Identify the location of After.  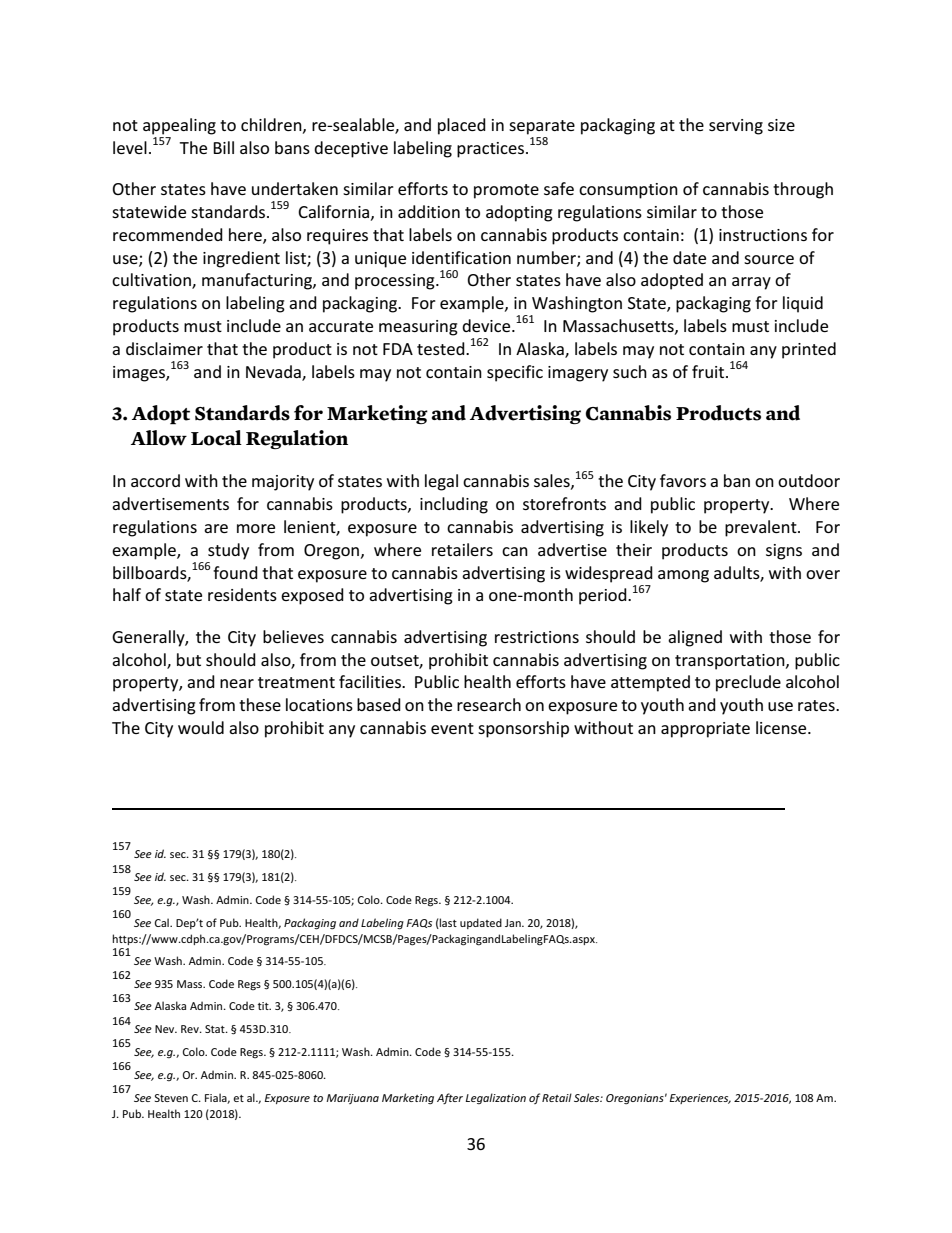
(450, 1098).
